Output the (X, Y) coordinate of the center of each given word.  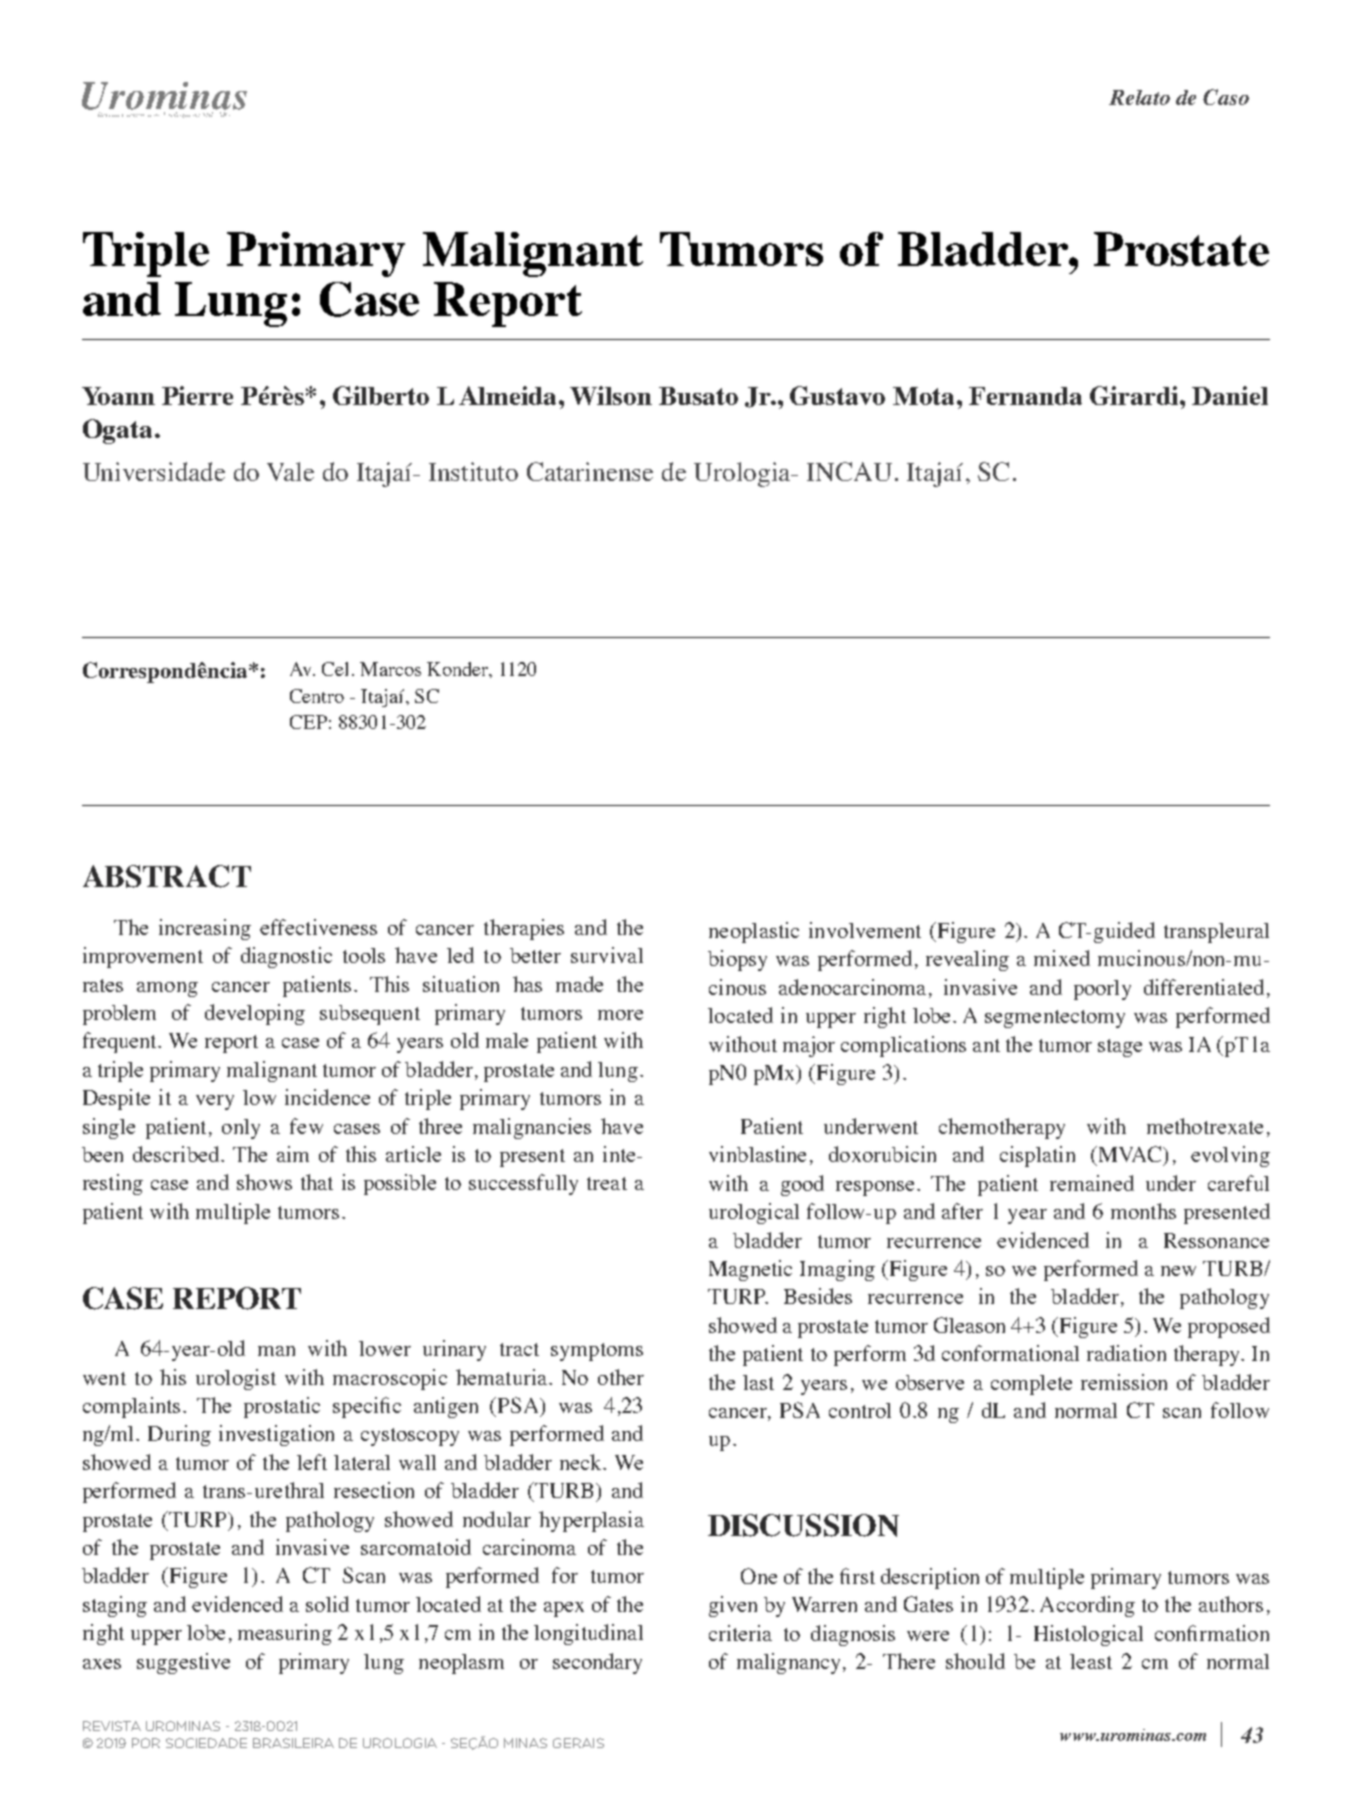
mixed (1062, 958)
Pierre (197, 395)
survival (607, 955)
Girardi (1135, 395)
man (276, 1351)
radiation (1126, 1353)
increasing (205, 929)
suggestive (183, 1663)
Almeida (509, 395)
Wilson (611, 395)
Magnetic (750, 1270)
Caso (1226, 97)
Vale (290, 471)
